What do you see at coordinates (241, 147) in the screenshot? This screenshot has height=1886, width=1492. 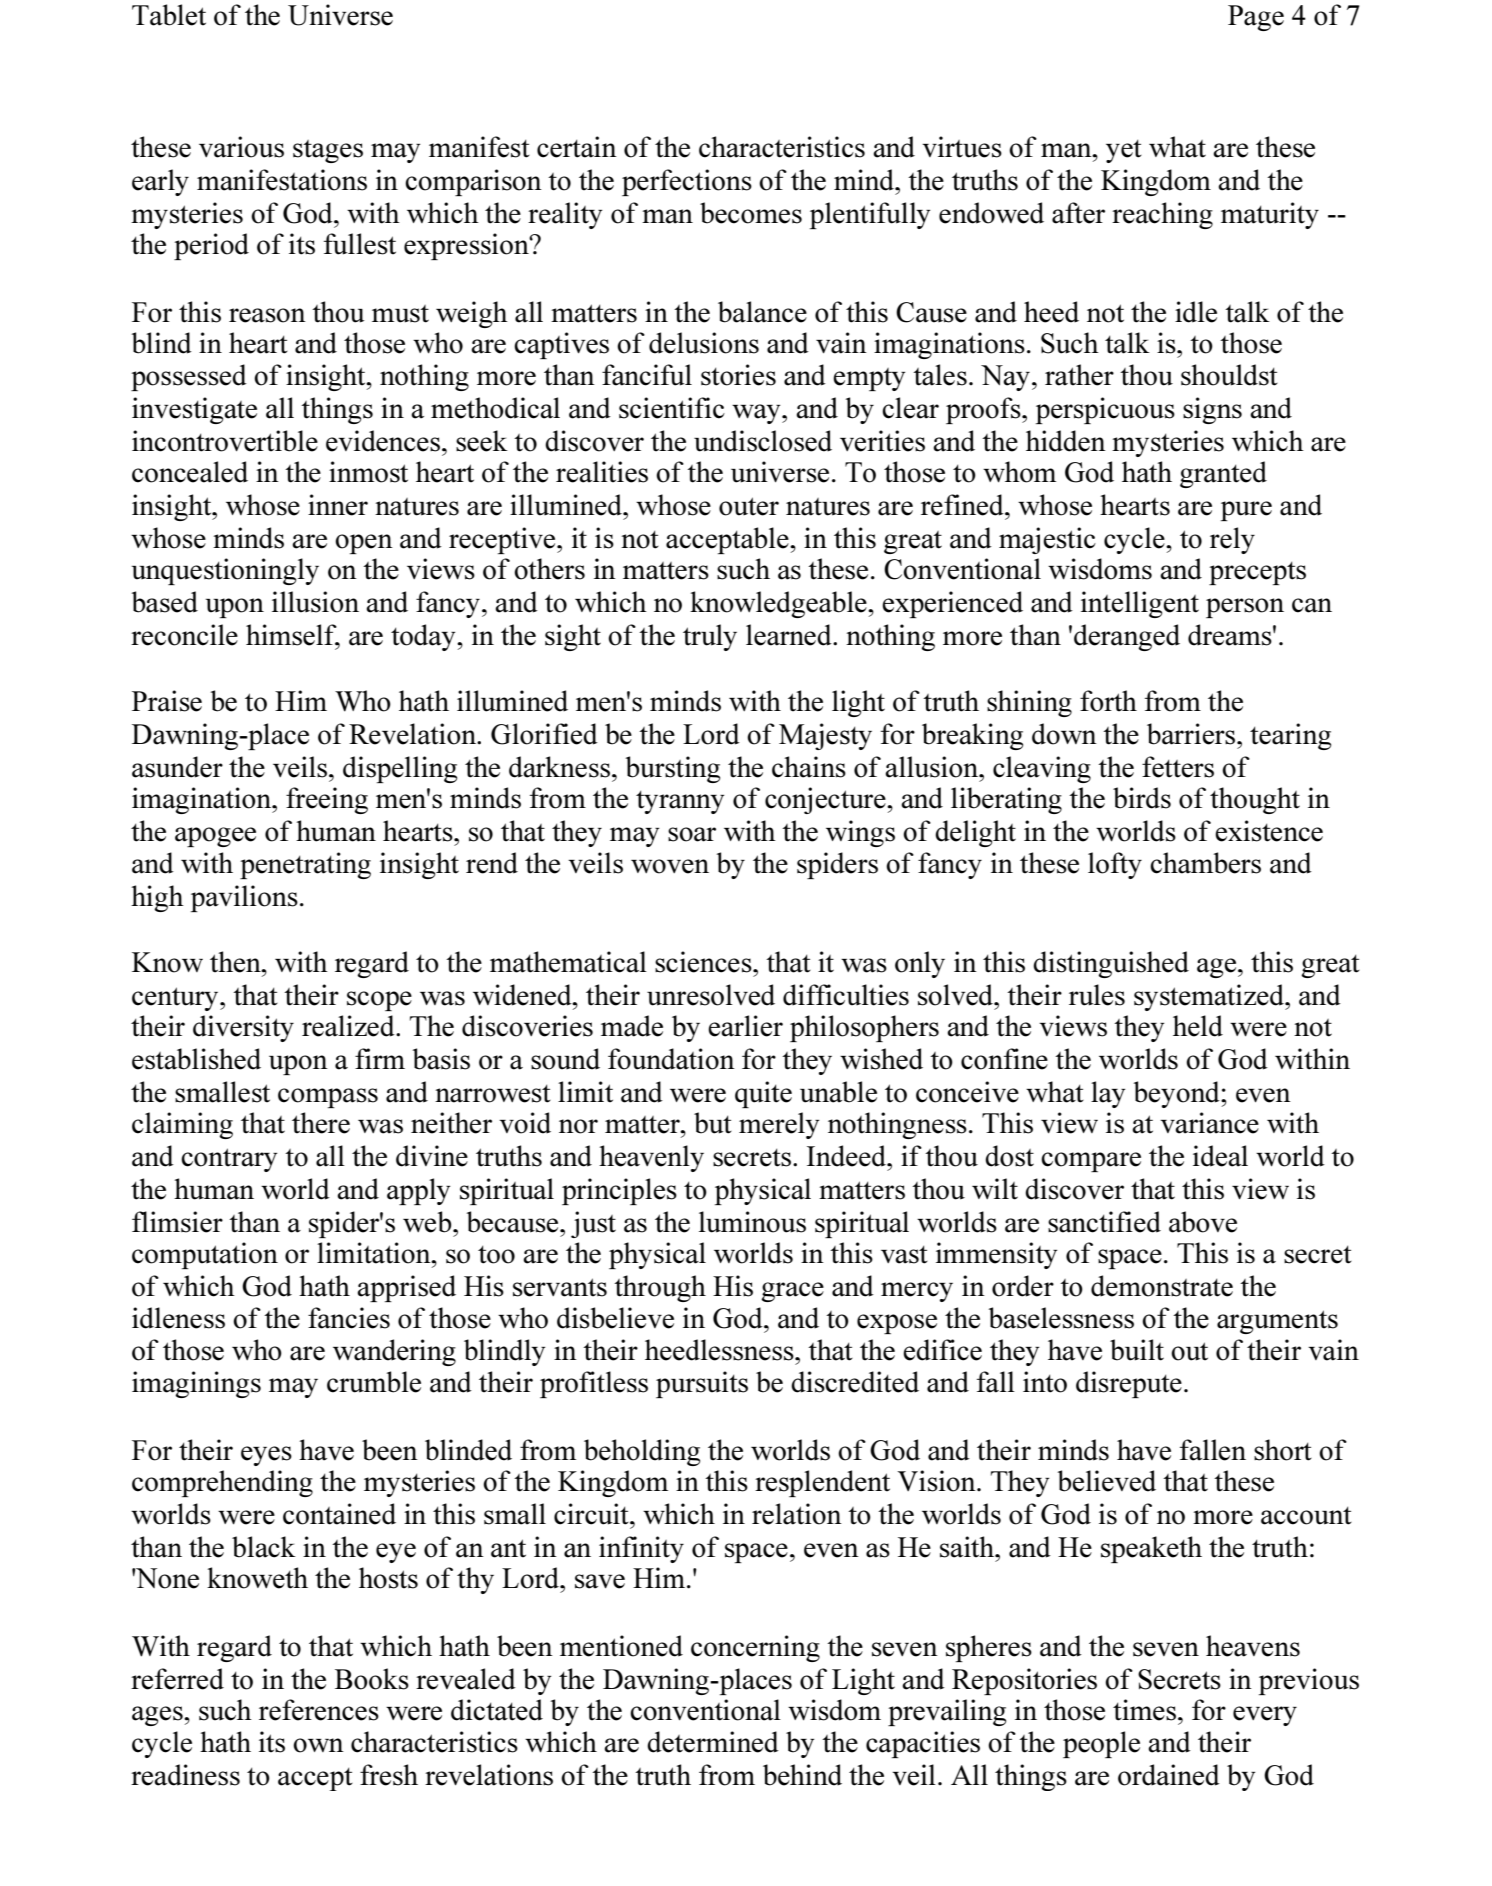 I see `various` at bounding box center [241, 147].
